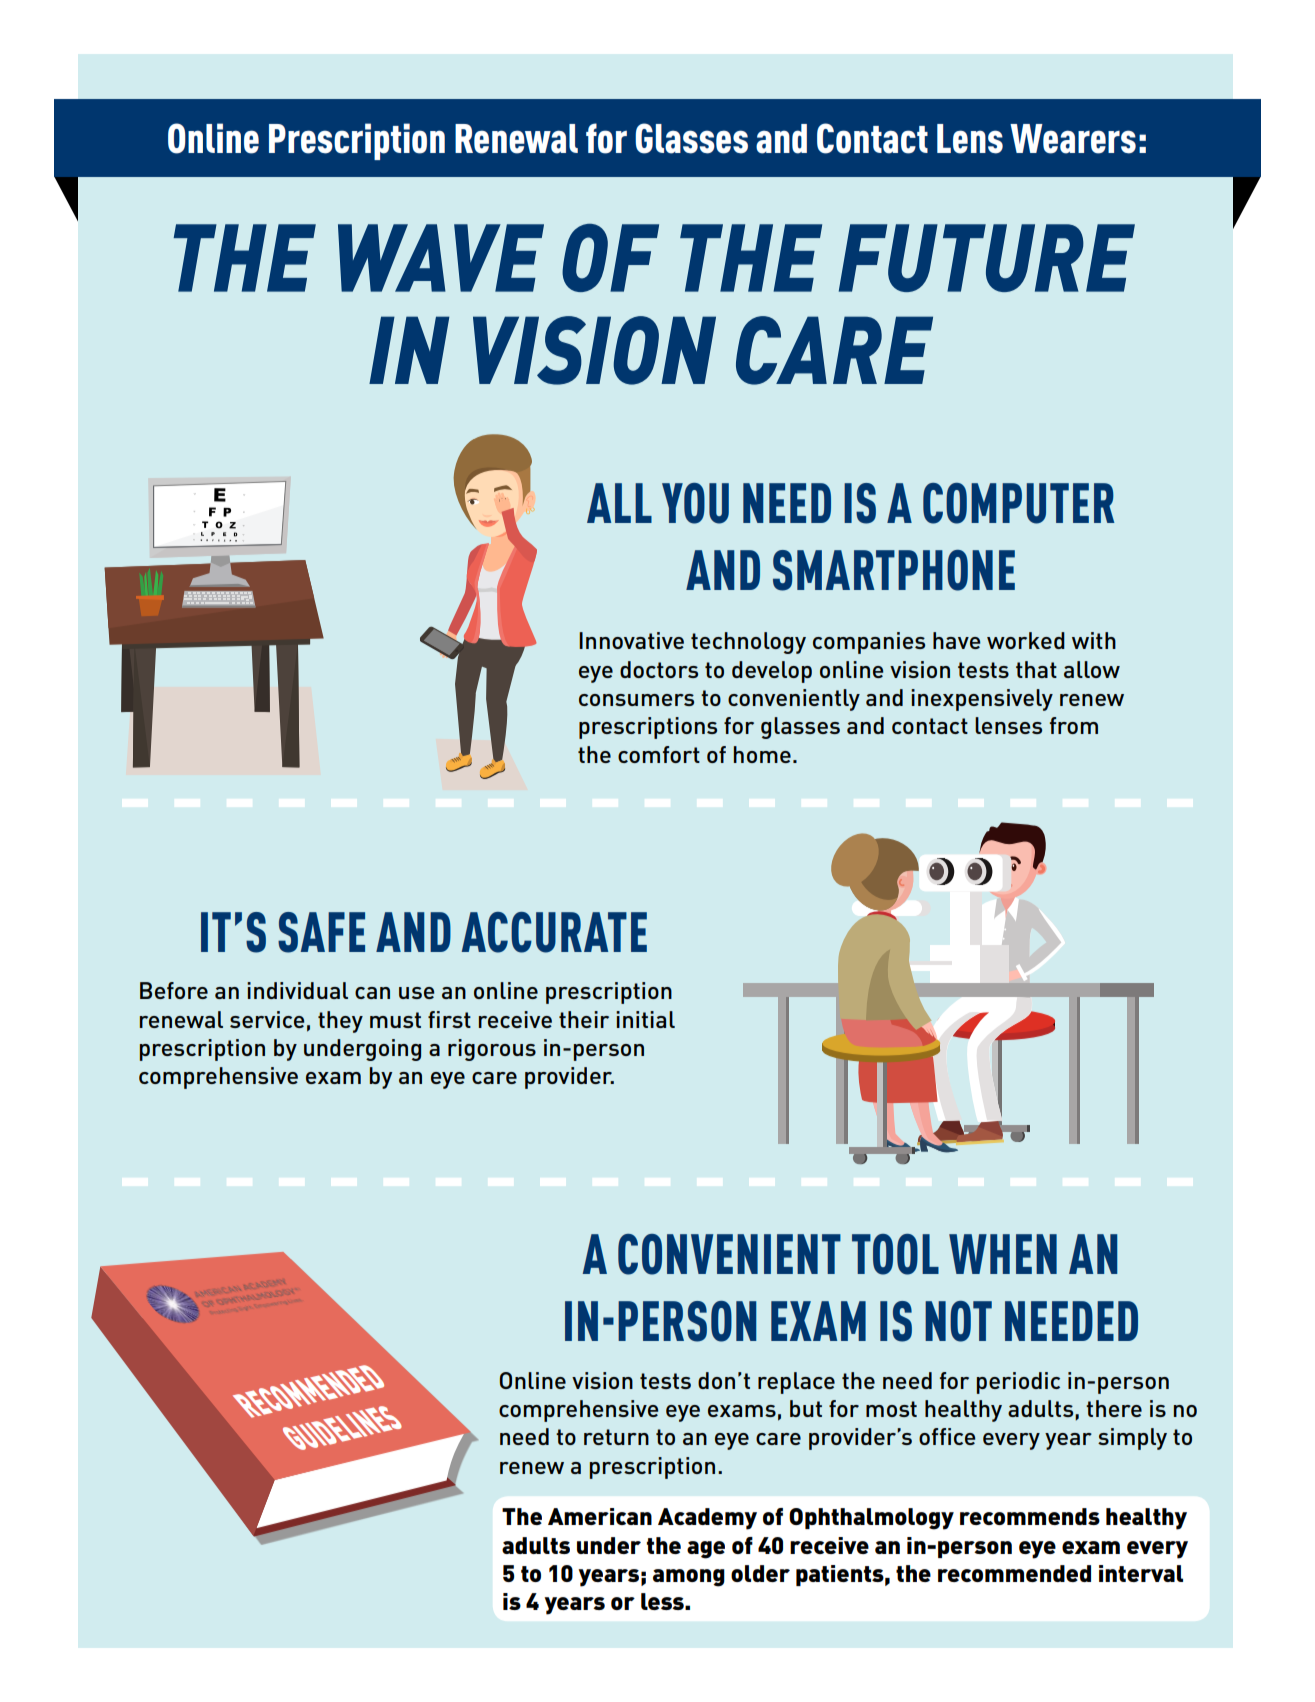 Image resolution: width=1315 pixels, height=1702 pixels. What do you see at coordinates (645, 1019) in the screenshot?
I see `initial` at bounding box center [645, 1019].
